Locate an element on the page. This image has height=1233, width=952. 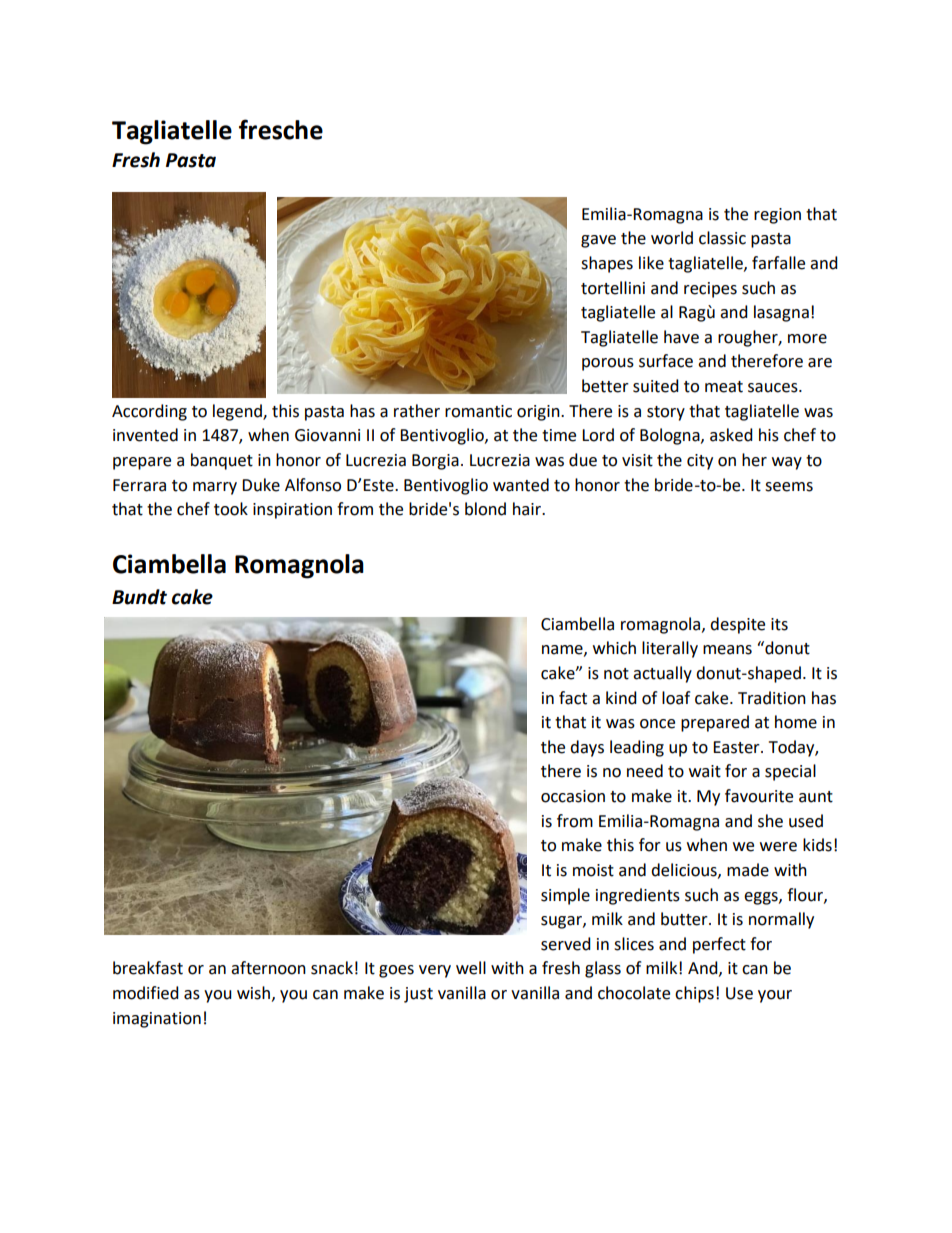
occasion is located at coordinates (573, 796).
